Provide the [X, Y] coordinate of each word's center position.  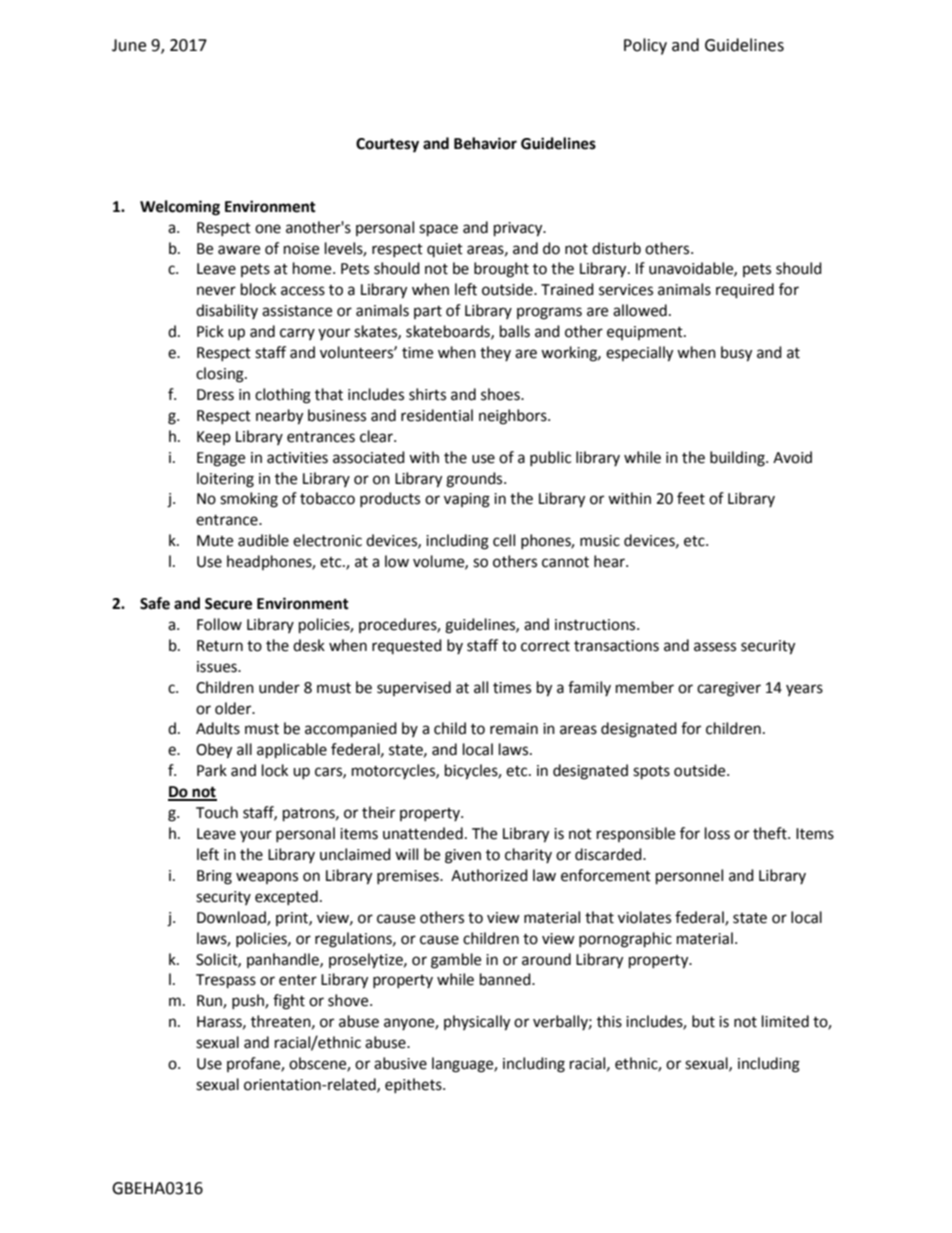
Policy [645, 46]
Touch [217, 812]
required [745, 291]
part [428, 312]
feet [691, 498]
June [129, 45]
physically [477, 1023]
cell [504, 540]
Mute [215, 541]
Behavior [485, 143]
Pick [210, 331]
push [249, 1001]
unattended [423, 833]
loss [717, 833]
